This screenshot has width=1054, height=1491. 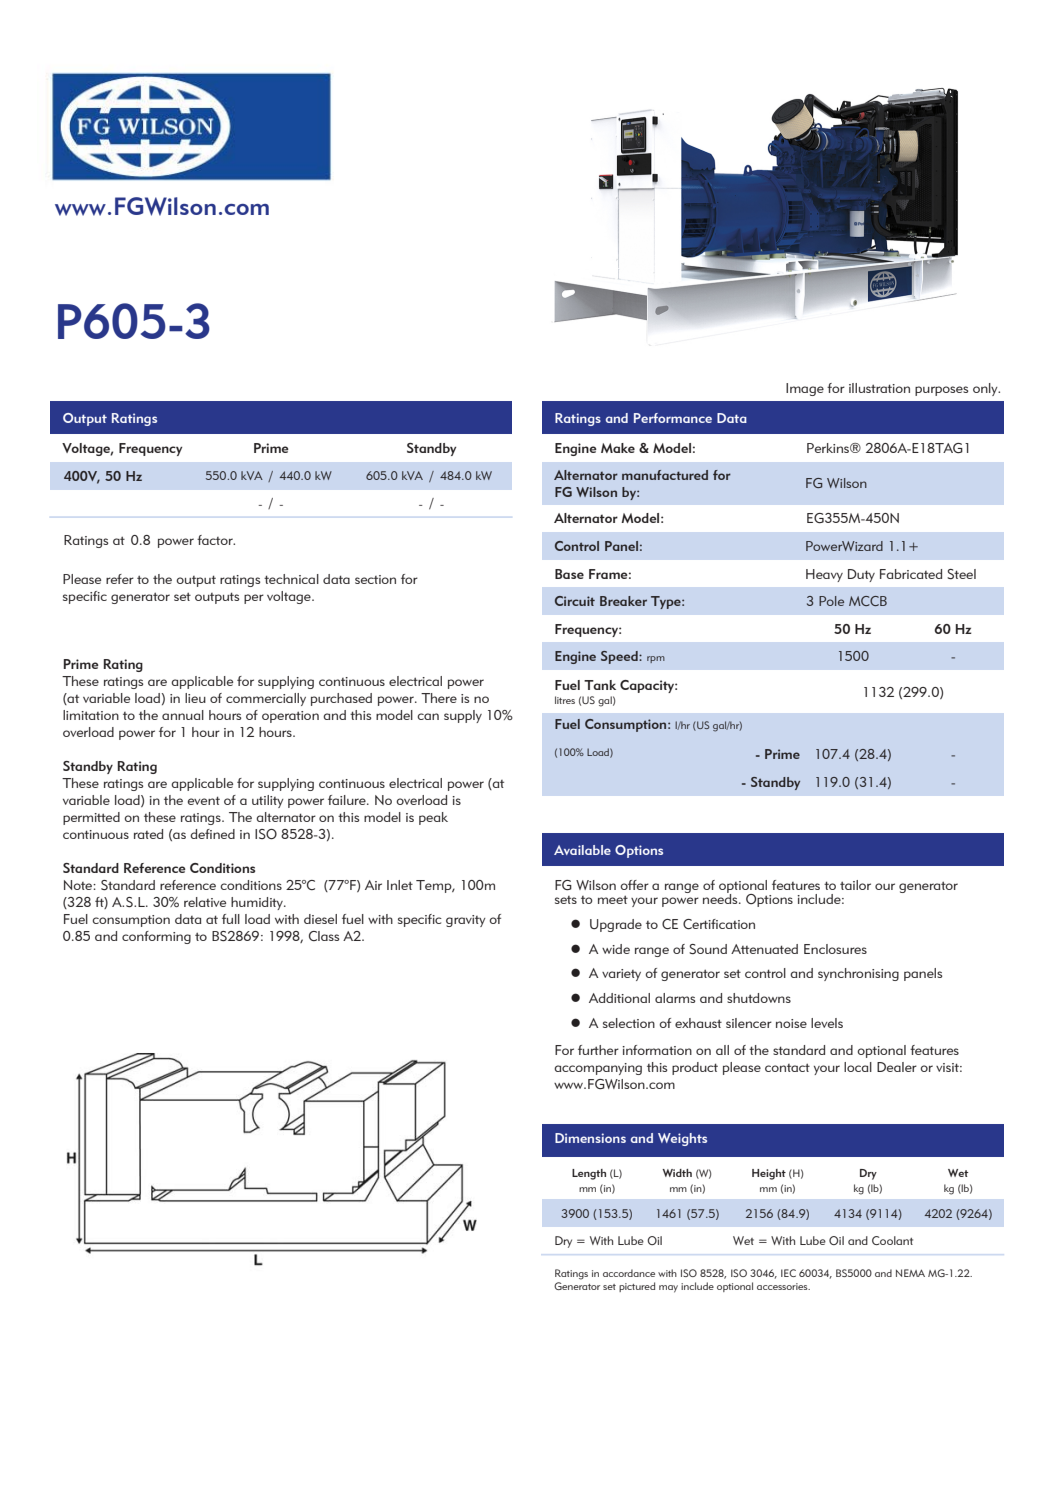 What do you see at coordinates (156, 937) in the screenshot?
I see `conforming` at bounding box center [156, 937].
